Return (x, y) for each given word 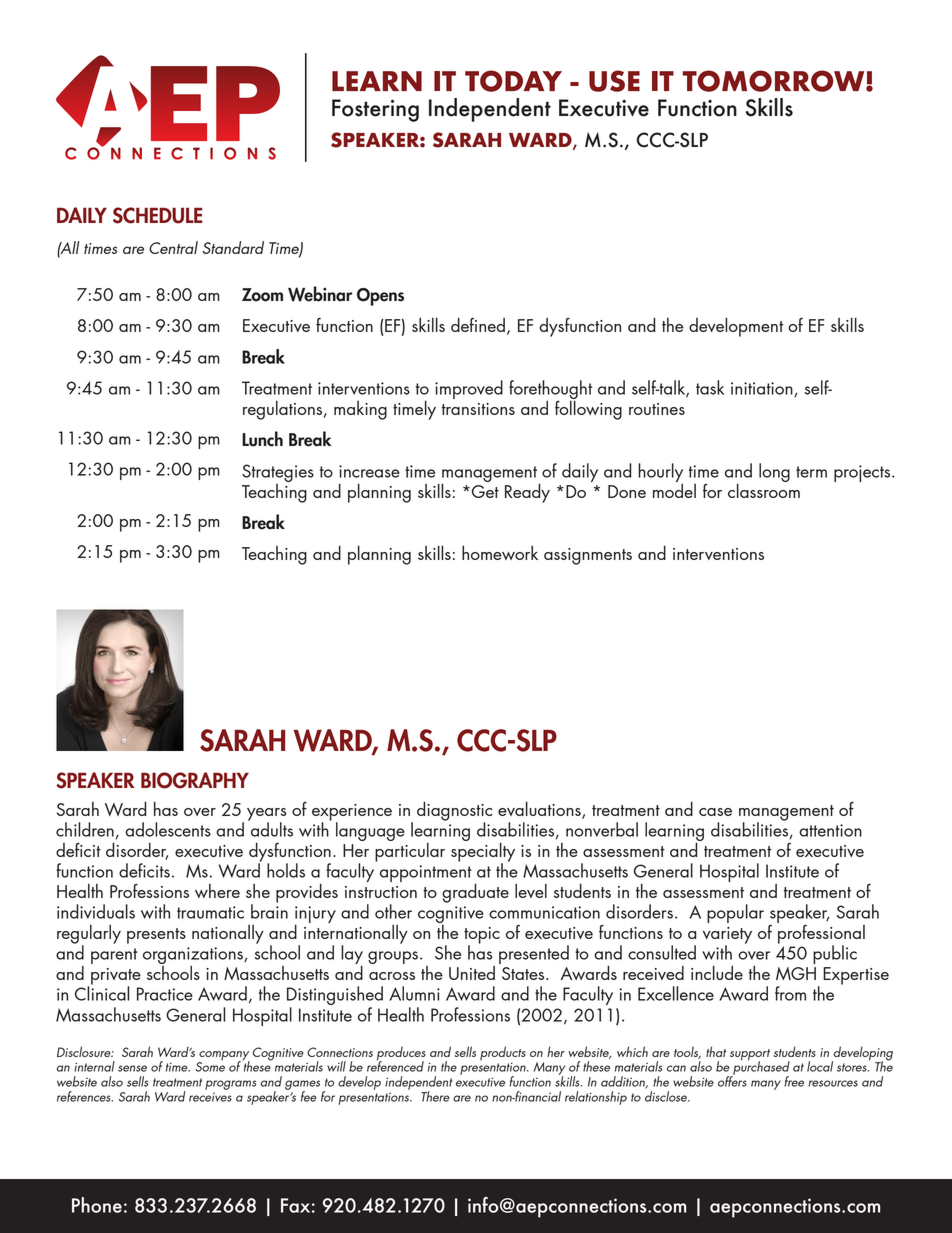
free (794, 1081)
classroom (764, 489)
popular (735, 913)
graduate (475, 893)
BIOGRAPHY (195, 780)
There (435, 1096)
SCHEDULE (157, 215)
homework (500, 552)
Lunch (262, 439)
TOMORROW (774, 81)
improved (469, 389)
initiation (763, 389)
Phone (97, 1205)
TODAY (513, 81)
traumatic (210, 912)
